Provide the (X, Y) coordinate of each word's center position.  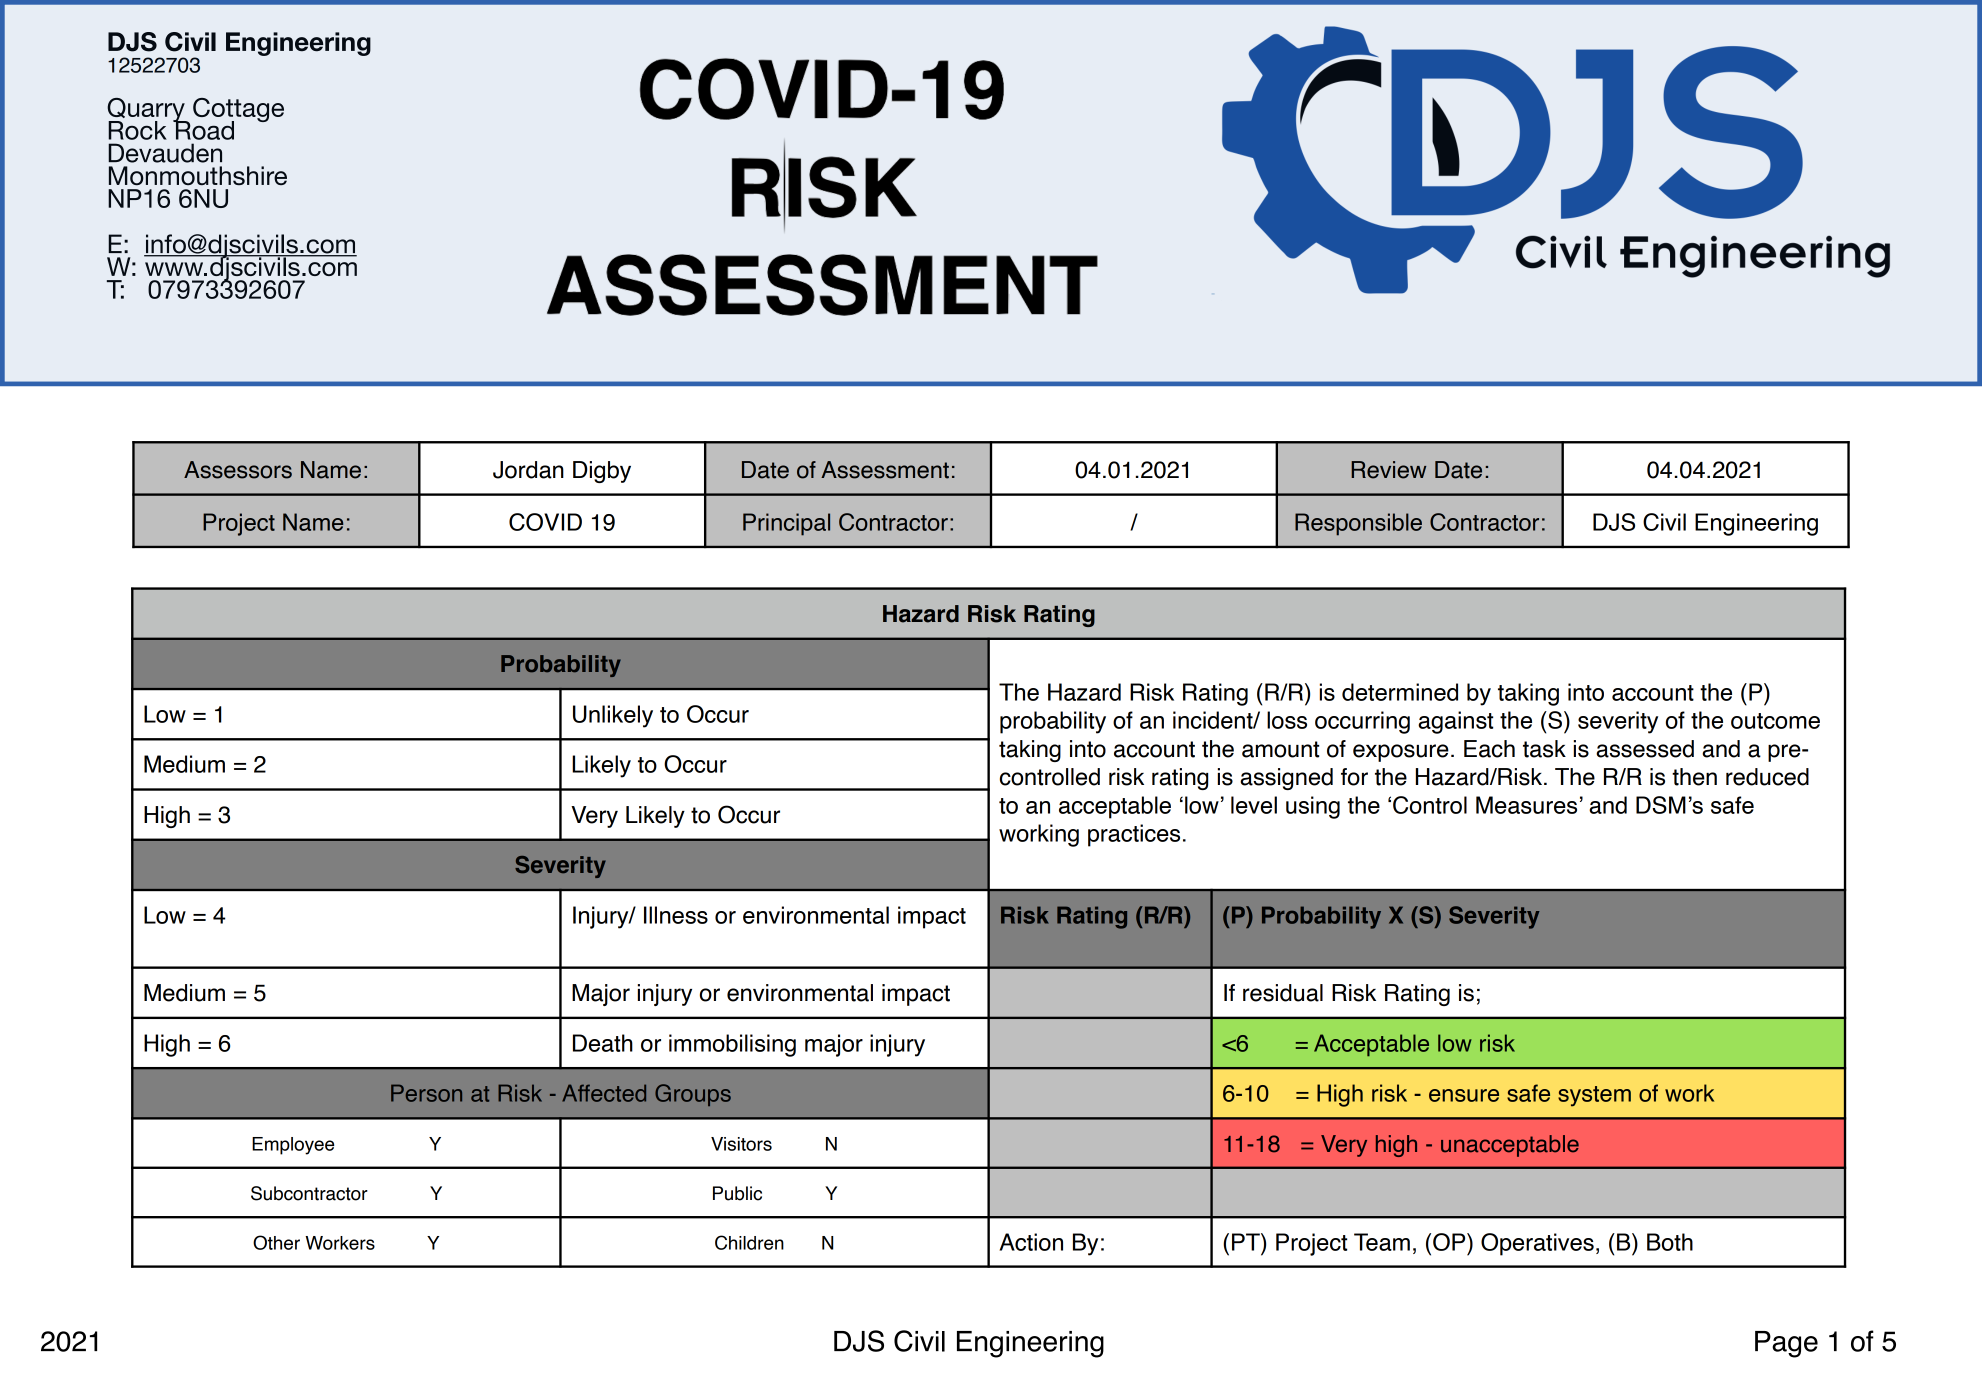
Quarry (147, 111)
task (1544, 749)
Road (203, 129)
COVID (545, 522)
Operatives (1537, 1244)
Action (1031, 1242)
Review (1388, 470)
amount (1280, 749)
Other (276, 1242)
